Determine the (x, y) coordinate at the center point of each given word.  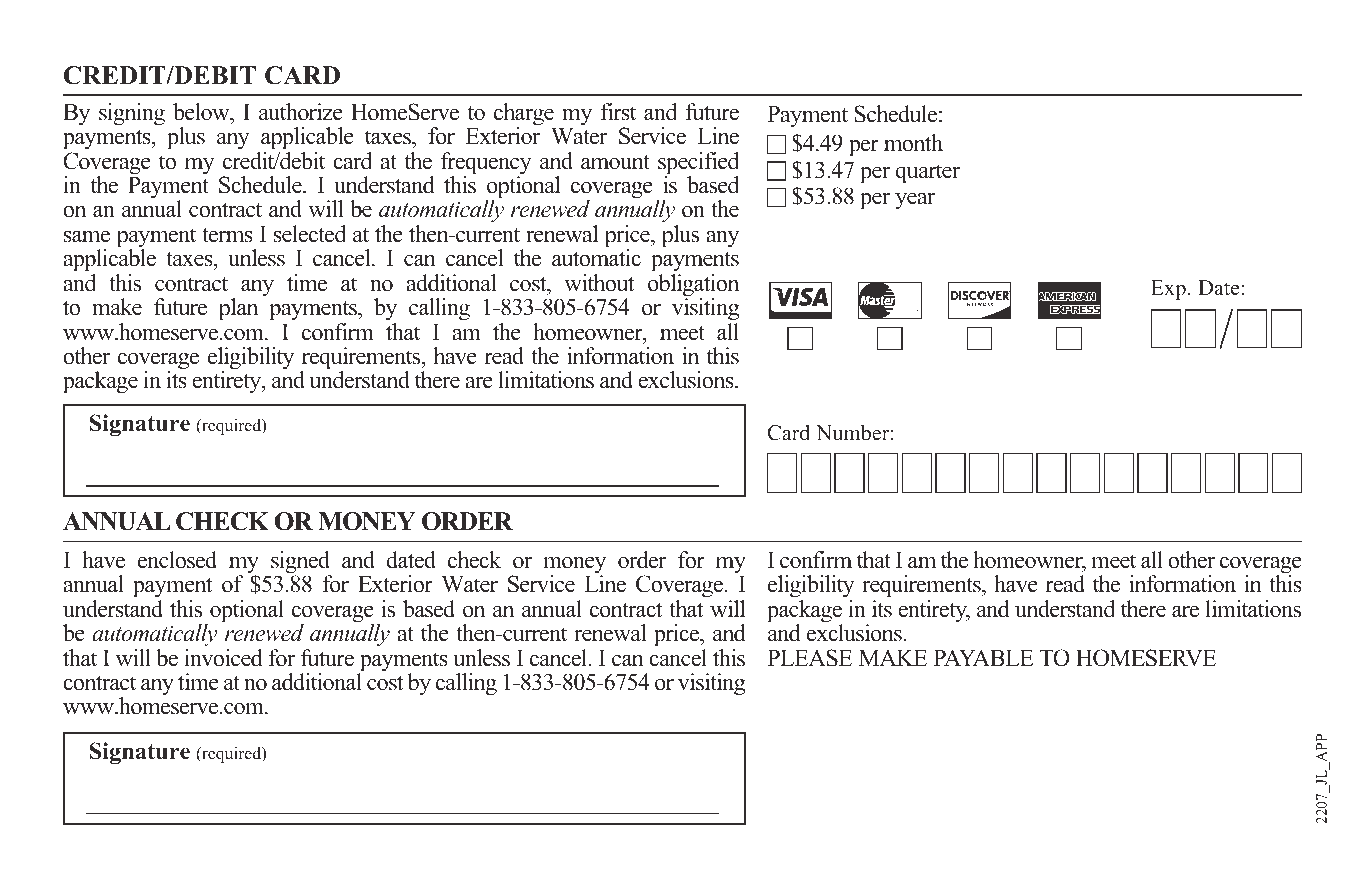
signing (132, 114)
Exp (1168, 290)
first (618, 112)
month (913, 143)
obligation (693, 286)
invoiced (223, 658)
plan (238, 309)
